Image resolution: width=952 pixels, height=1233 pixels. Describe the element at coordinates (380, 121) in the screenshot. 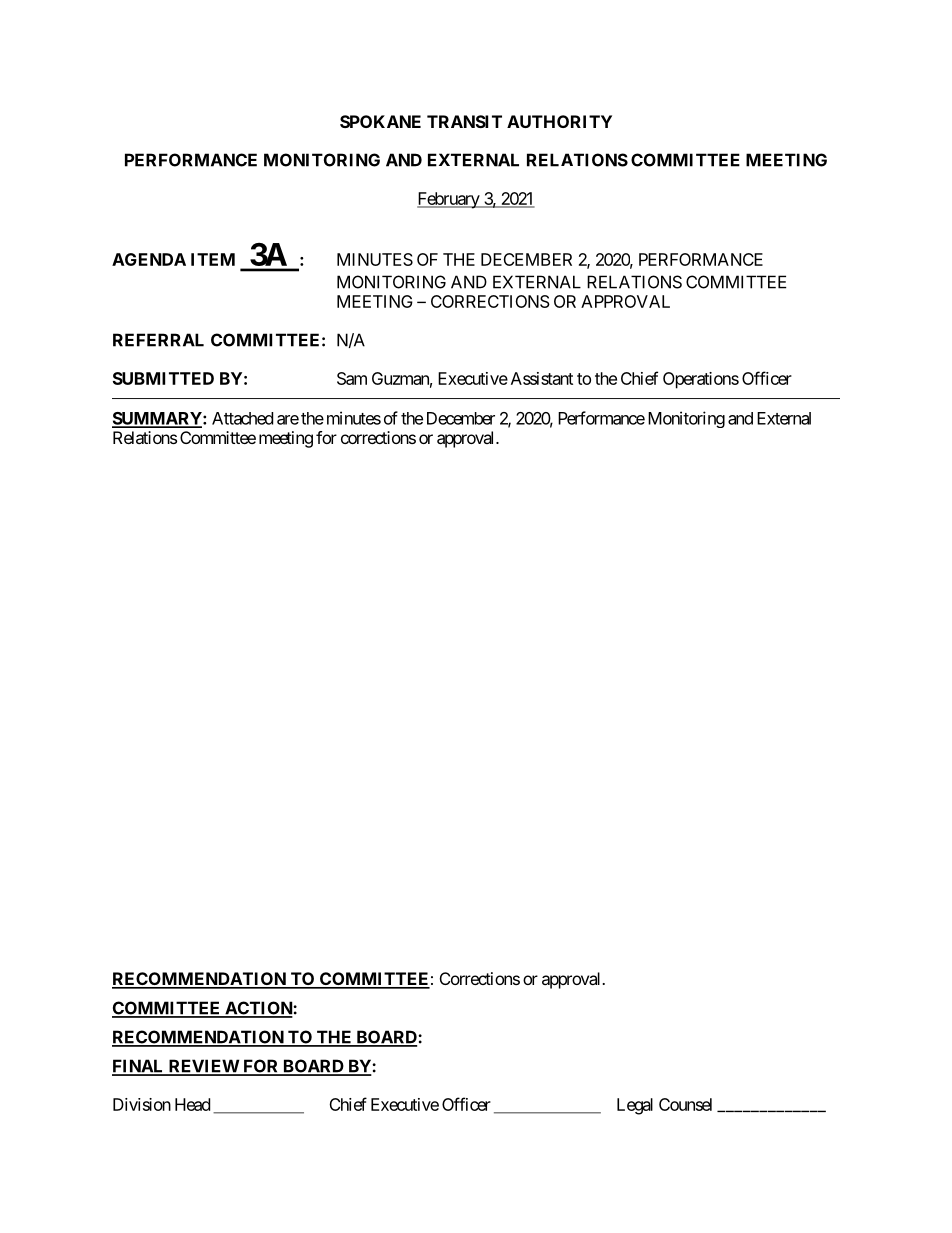

I see `SPOKANE` at that location.
